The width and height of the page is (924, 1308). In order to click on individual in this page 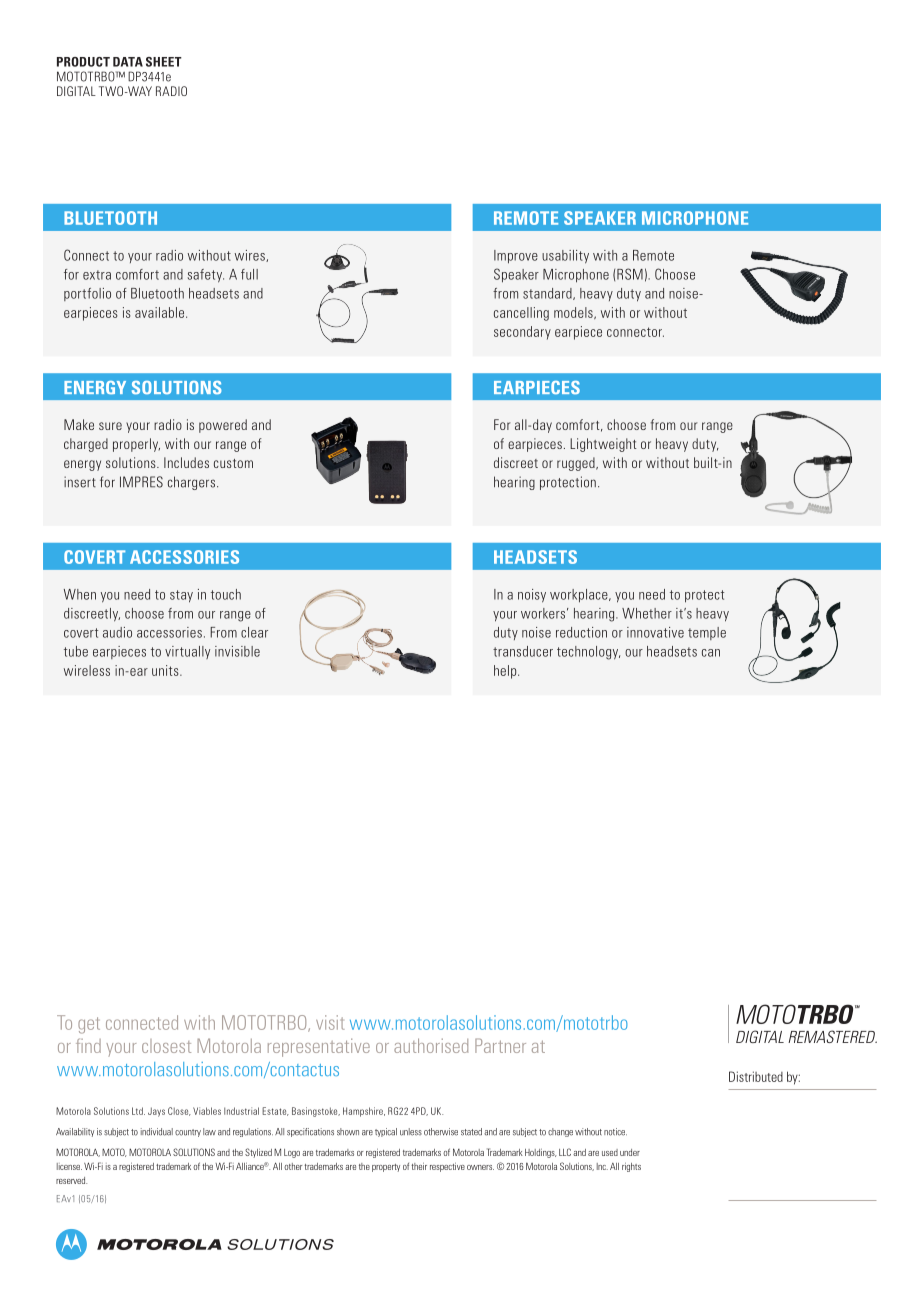, I will do `click(157, 1132)`.
